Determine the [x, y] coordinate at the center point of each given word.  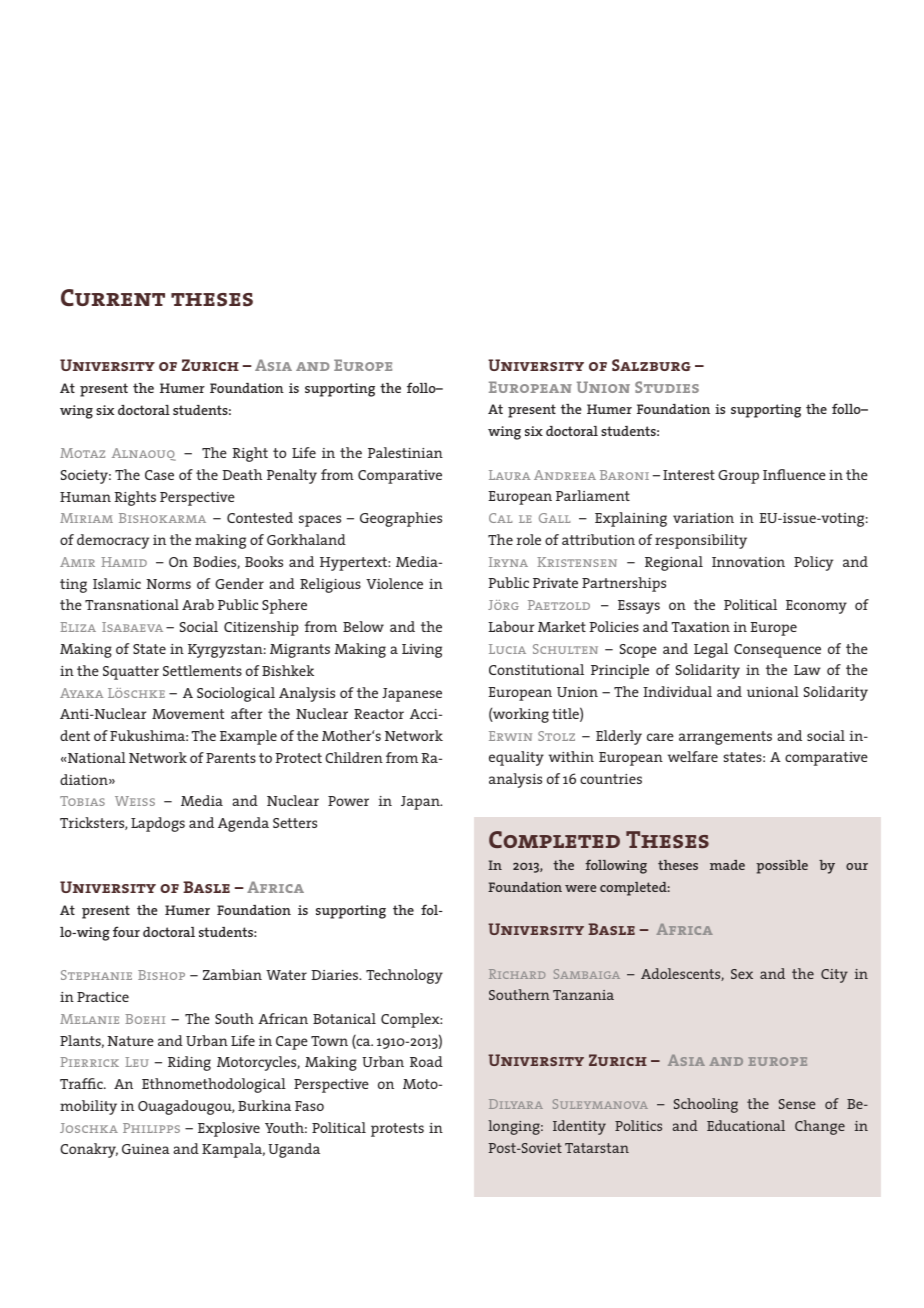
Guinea [146, 1149]
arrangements [725, 738]
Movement [188, 714]
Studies [667, 387]
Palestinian [405, 452]
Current [113, 297]
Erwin [510, 736]
